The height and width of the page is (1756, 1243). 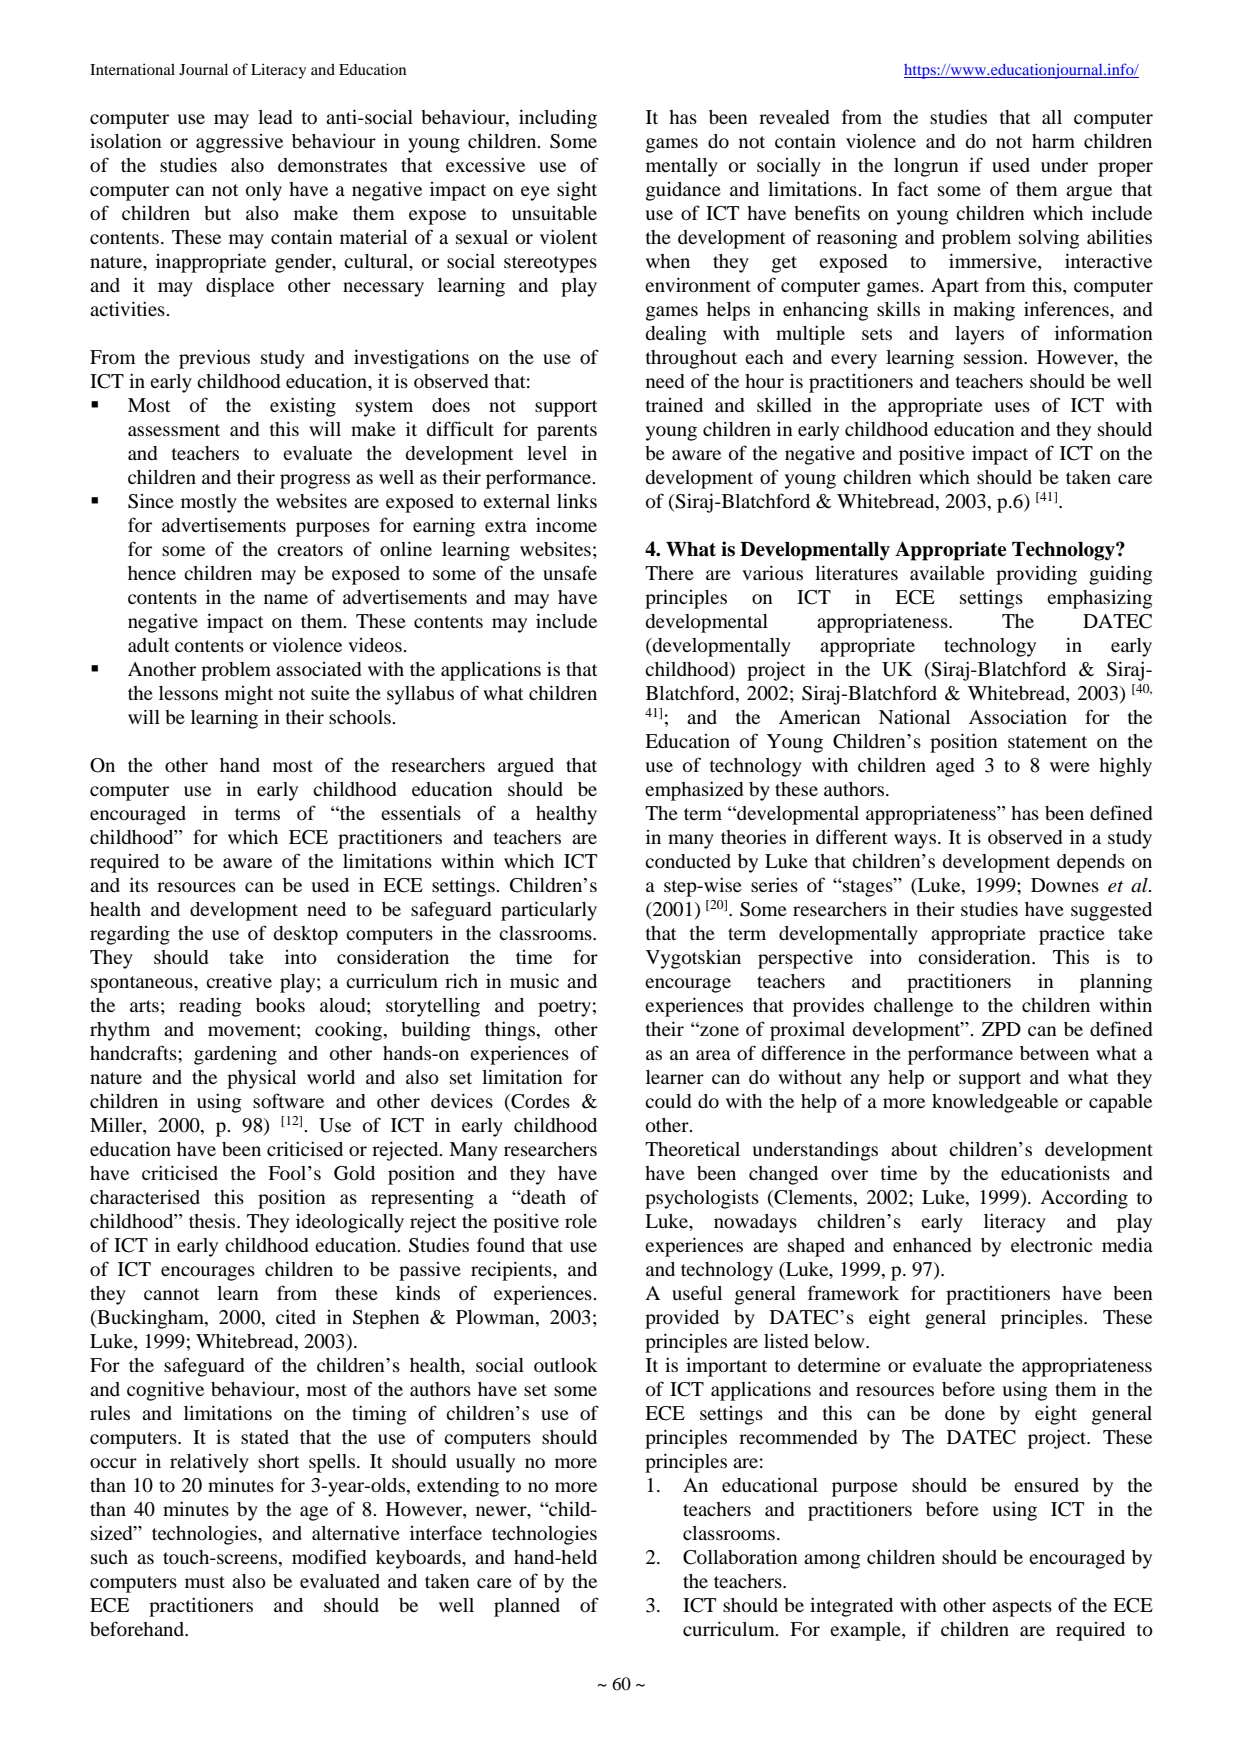 What do you see at coordinates (577, 191) in the page?
I see `sight` at bounding box center [577, 191].
